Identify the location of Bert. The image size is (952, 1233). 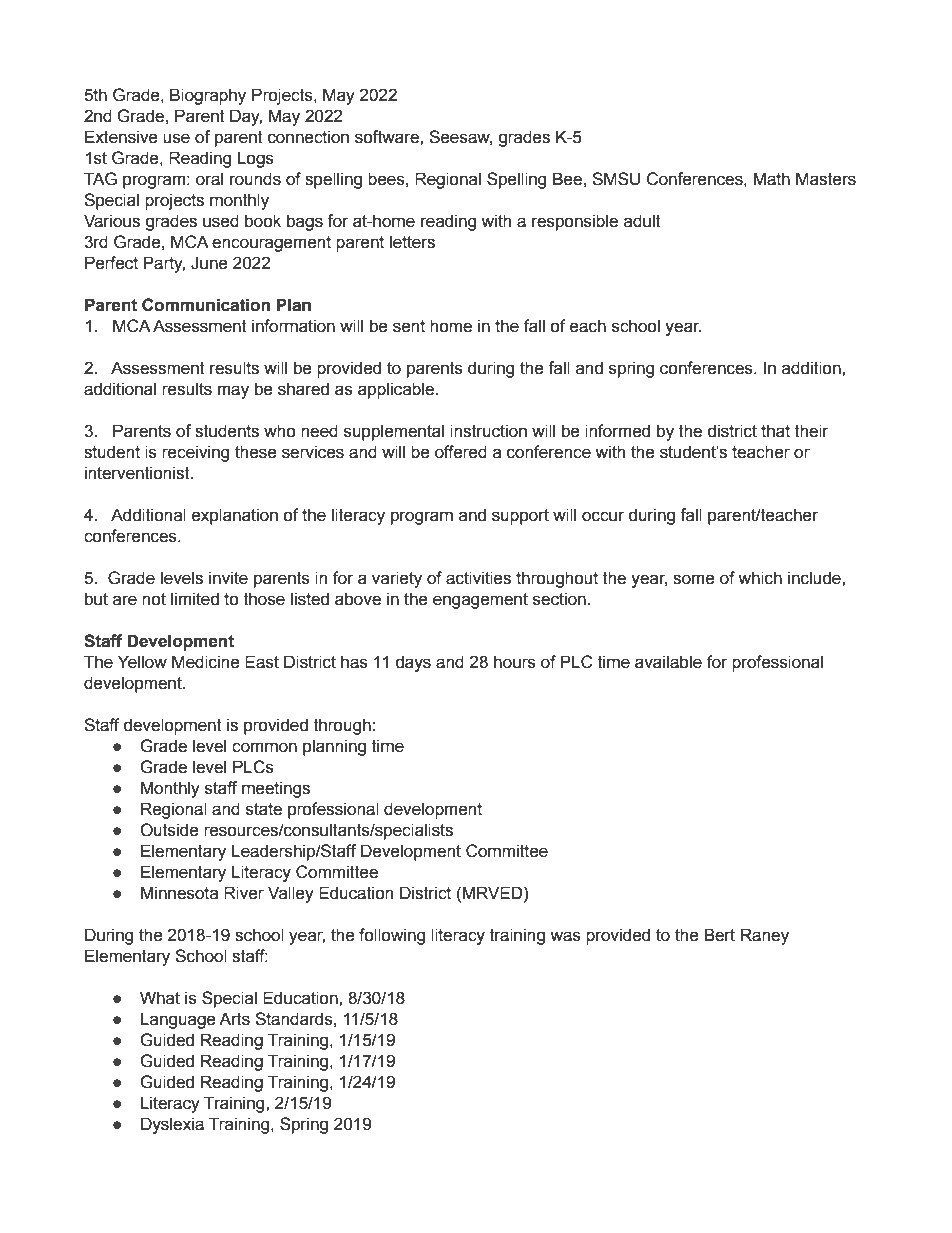
(719, 935).
